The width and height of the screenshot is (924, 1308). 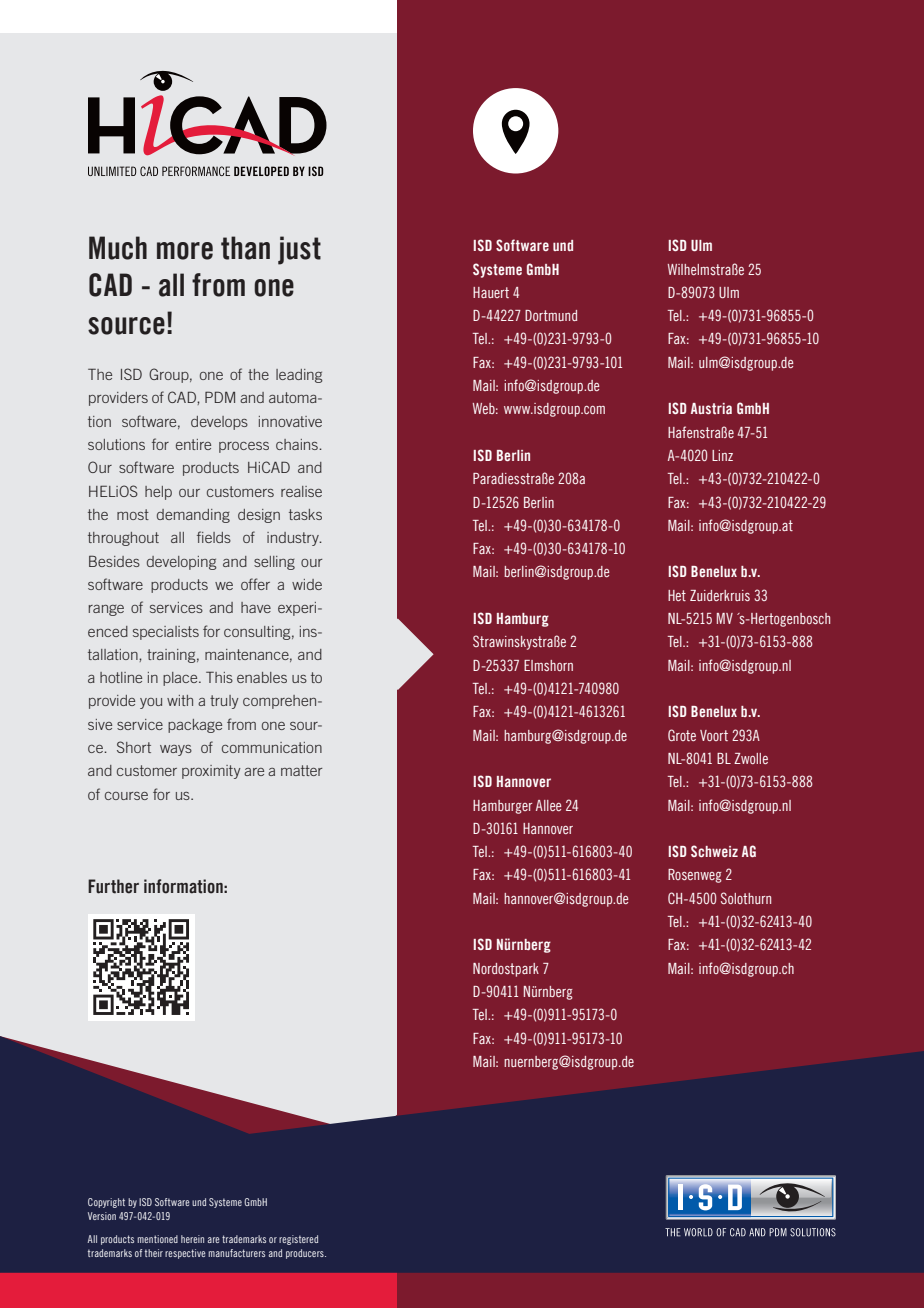 What do you see at coordinates (182, 563) in the screenshot?
I see `developing` at bounding box center [182, 563].
